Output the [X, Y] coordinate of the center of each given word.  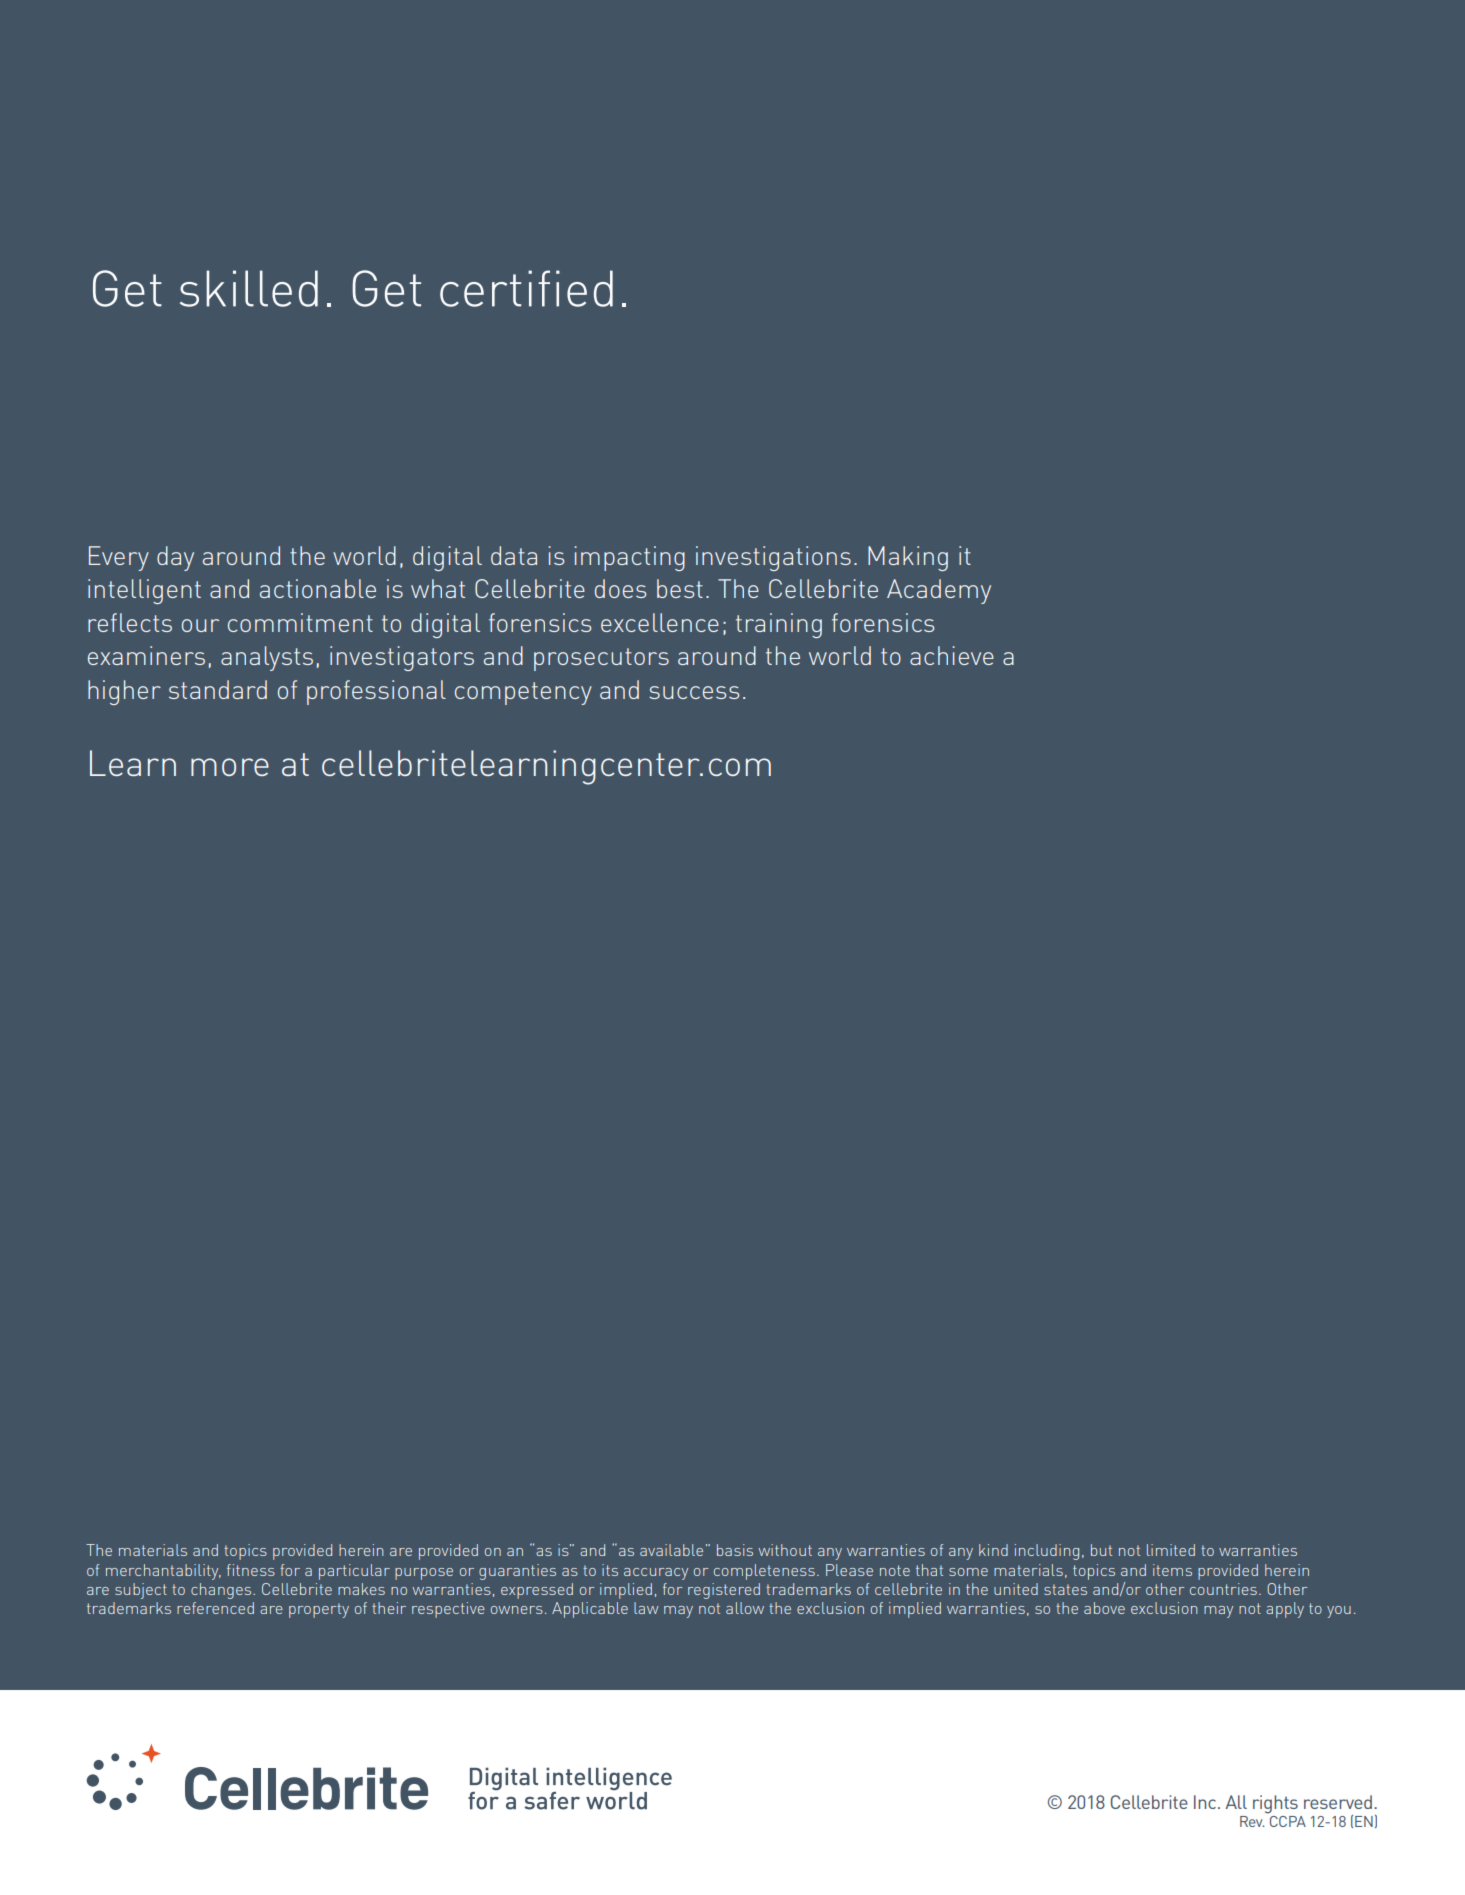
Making [908, 558]
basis [735, 1550]
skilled [249, 288]
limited [1171, 1550]
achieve [952, 655]
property [319, 1610]
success [694, 692]
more [230, 767]
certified [526, 288]
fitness [251, 1570]
